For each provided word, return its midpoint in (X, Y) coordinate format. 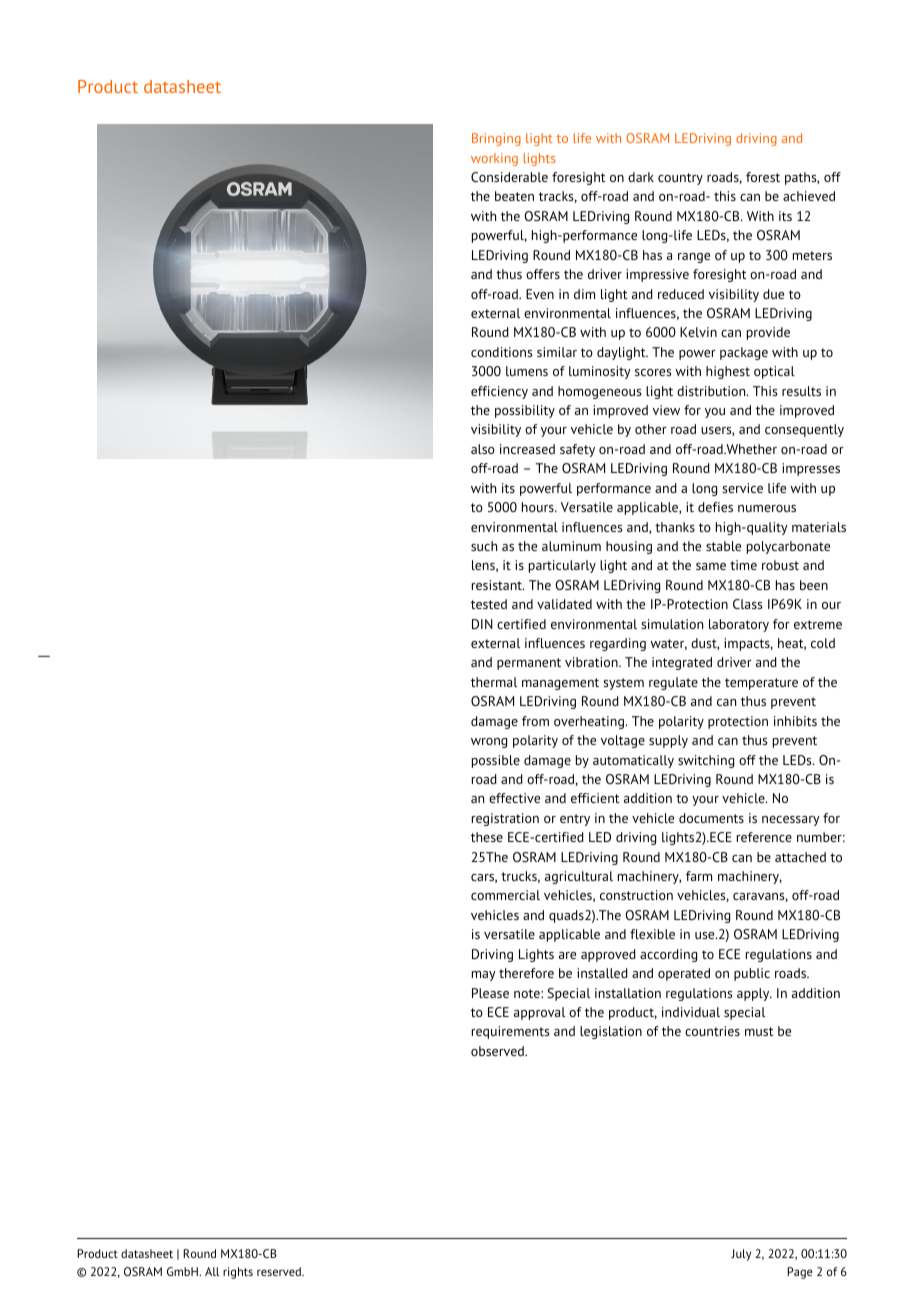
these (487, 837)
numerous (767, 508)
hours (539, 507)
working (494, 159)
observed (498, 1051)
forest (763, 177)
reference (764, 837)
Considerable (509, 177)
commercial (505, 895)
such (484, 546)
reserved (280, 1271)
